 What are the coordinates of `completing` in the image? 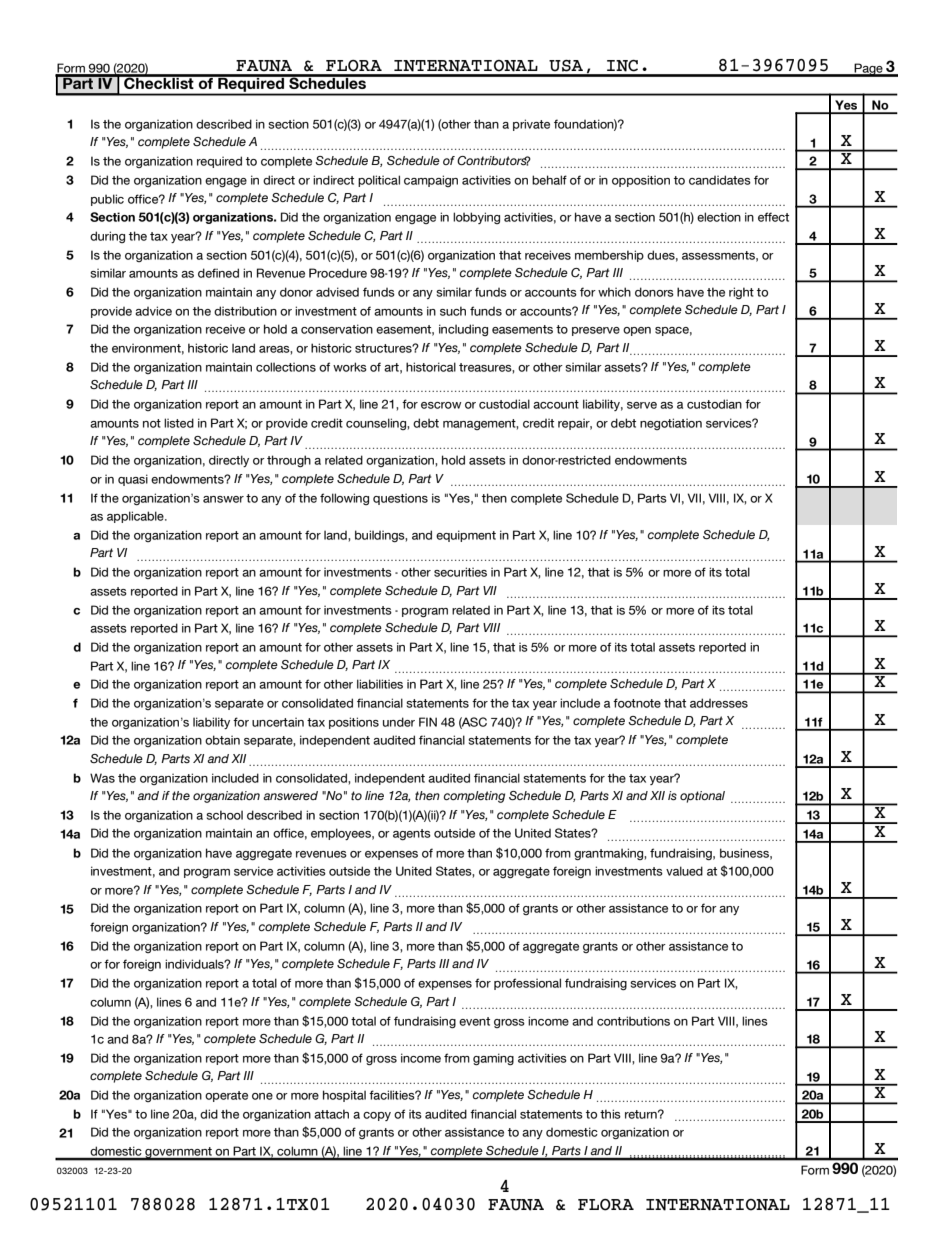 It's located at (474, 797).
